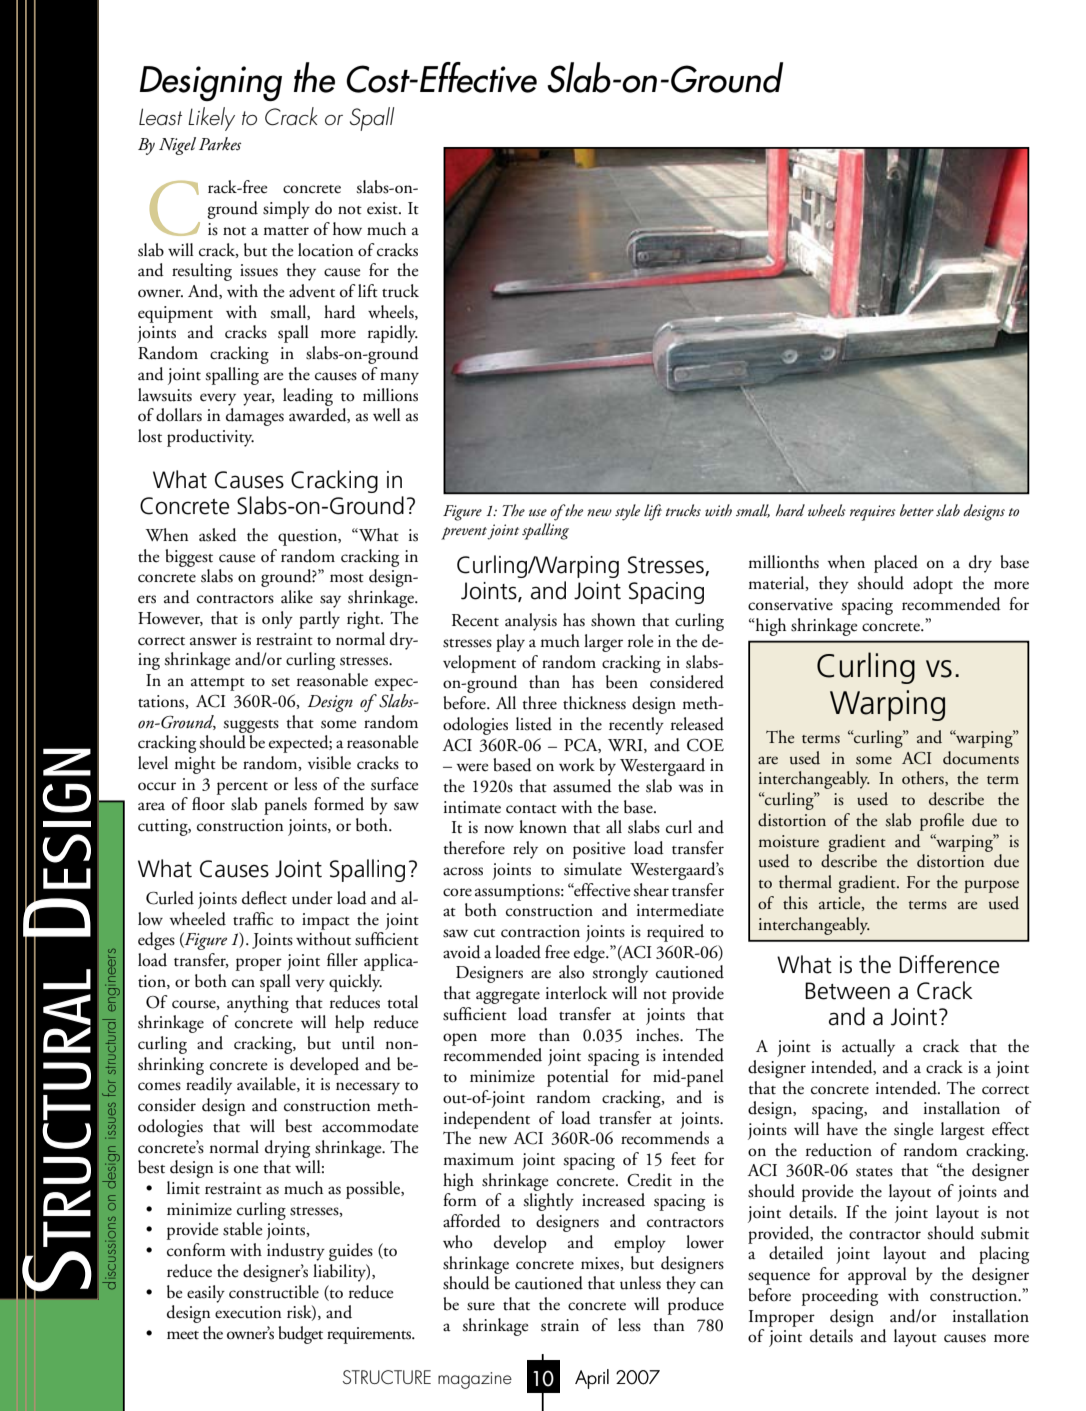 The width and height of the page is (1086, 1411). What do you see at coordinates (924, 778) in the page?
I see `others` at bounding box center [924, 778].
